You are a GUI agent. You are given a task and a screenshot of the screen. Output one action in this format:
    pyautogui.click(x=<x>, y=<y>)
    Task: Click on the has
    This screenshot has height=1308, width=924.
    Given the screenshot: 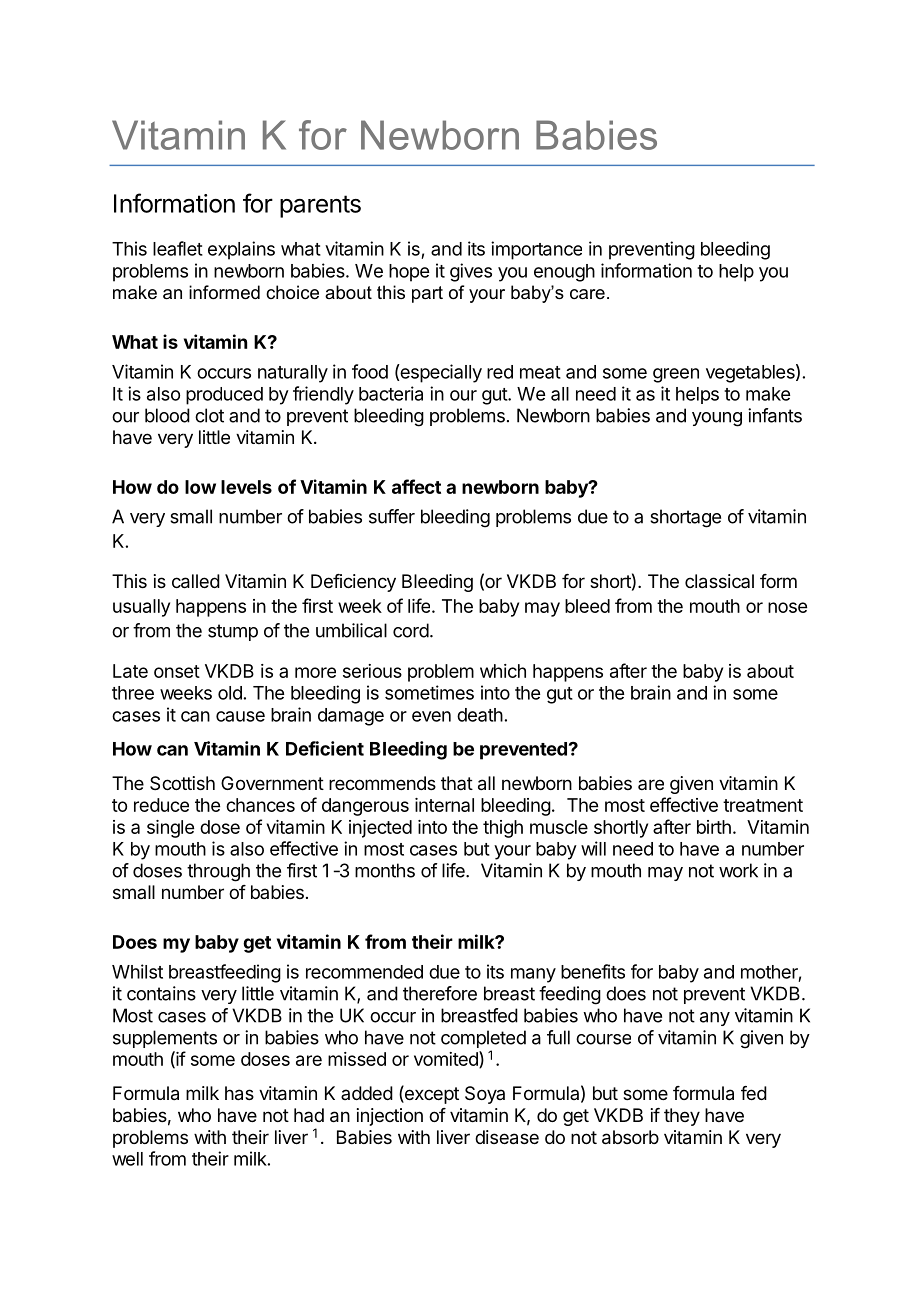 What is the action you would take?
    pyautogui.click(x=239, y=1093)
